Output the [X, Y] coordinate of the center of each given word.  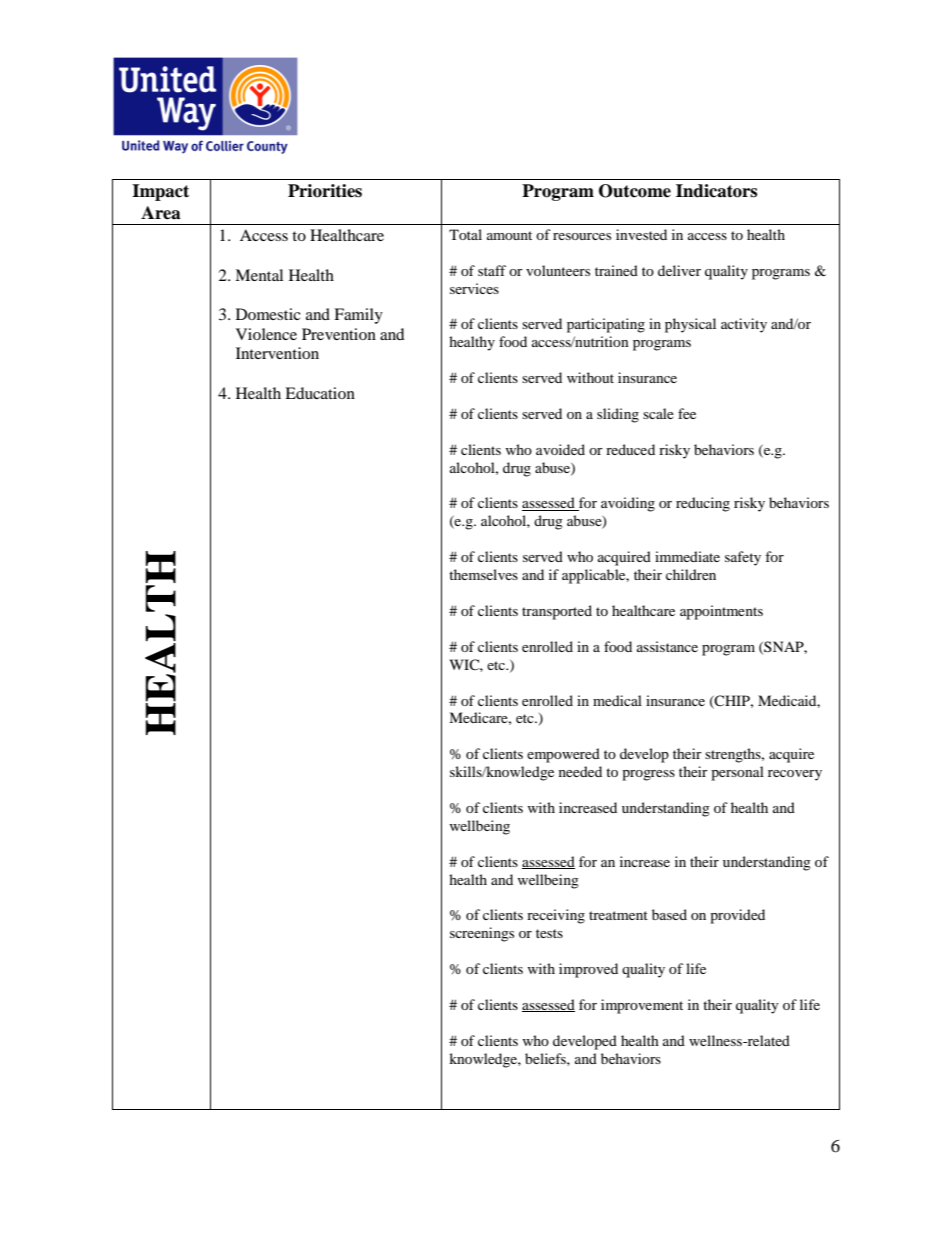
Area [161, 213]
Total [465, 234]
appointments [721, 612]
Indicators [716, 191]
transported [557, 612]
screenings [482, 934]
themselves [483, 574]
